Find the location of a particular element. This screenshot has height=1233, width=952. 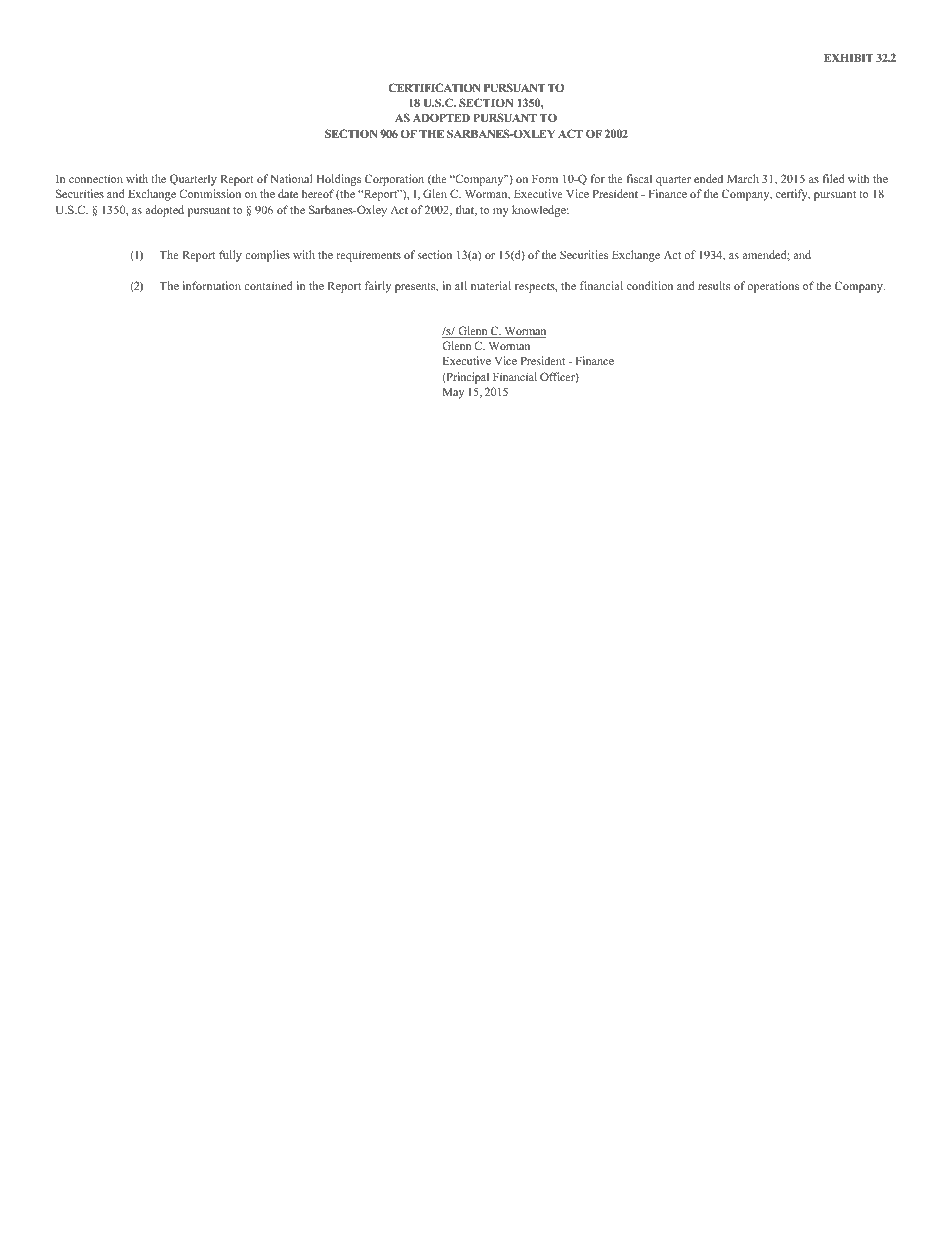

May is located at coordinates (453, 393).
